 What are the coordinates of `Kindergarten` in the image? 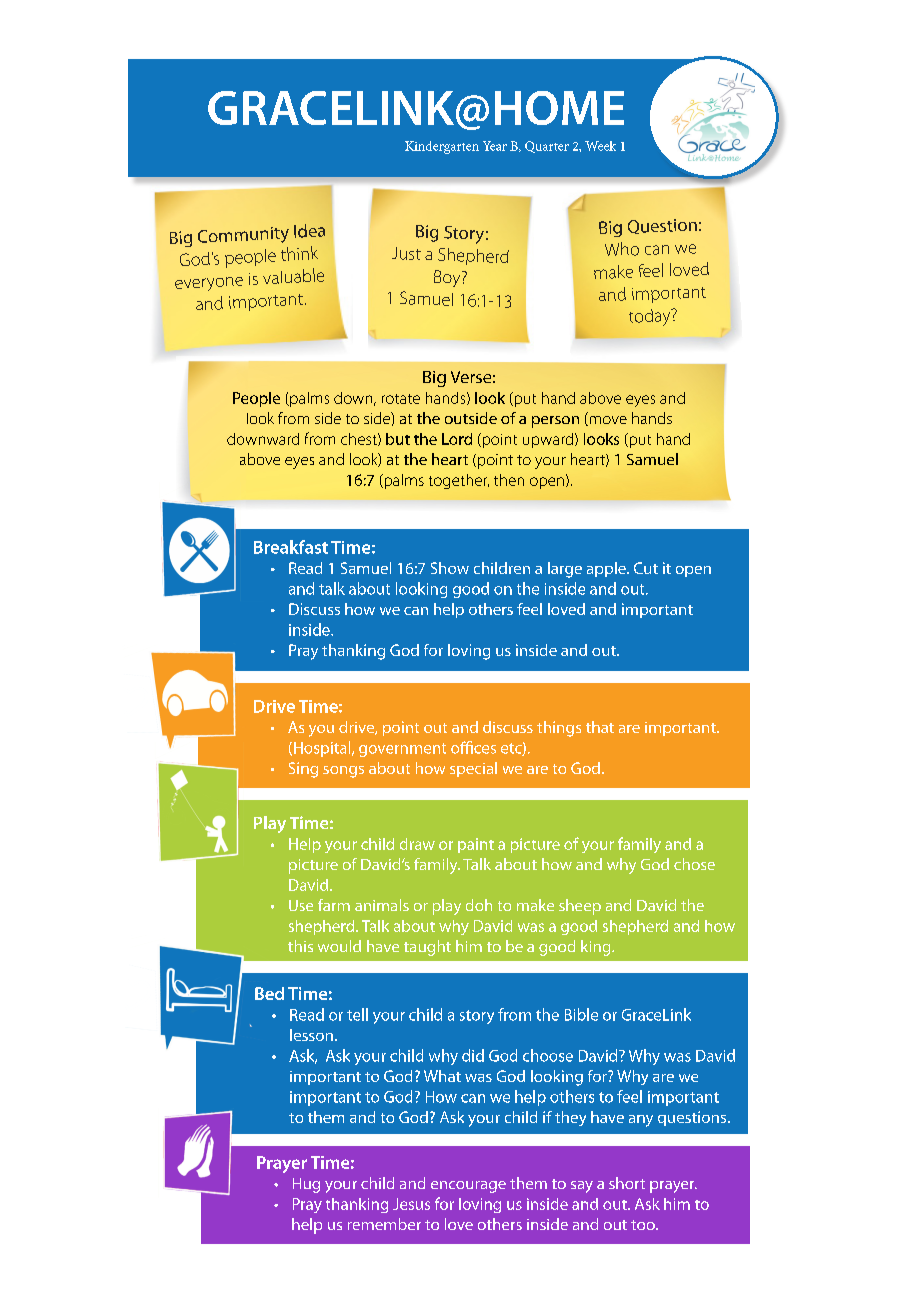 It's located at (442, 147).
